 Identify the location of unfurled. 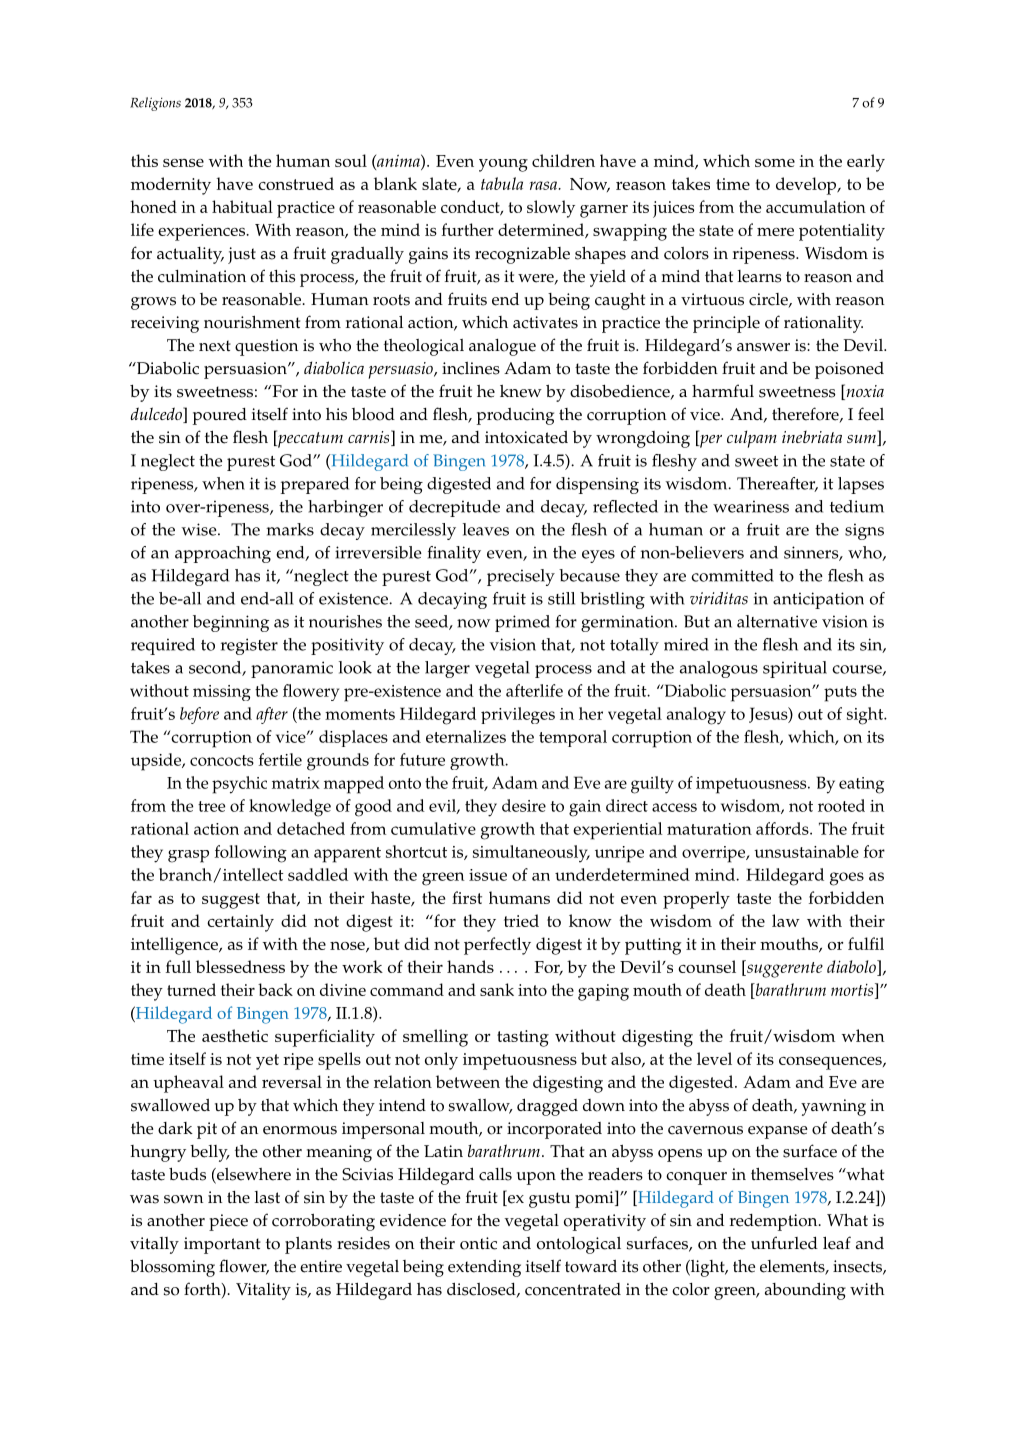
(784, 1243).
